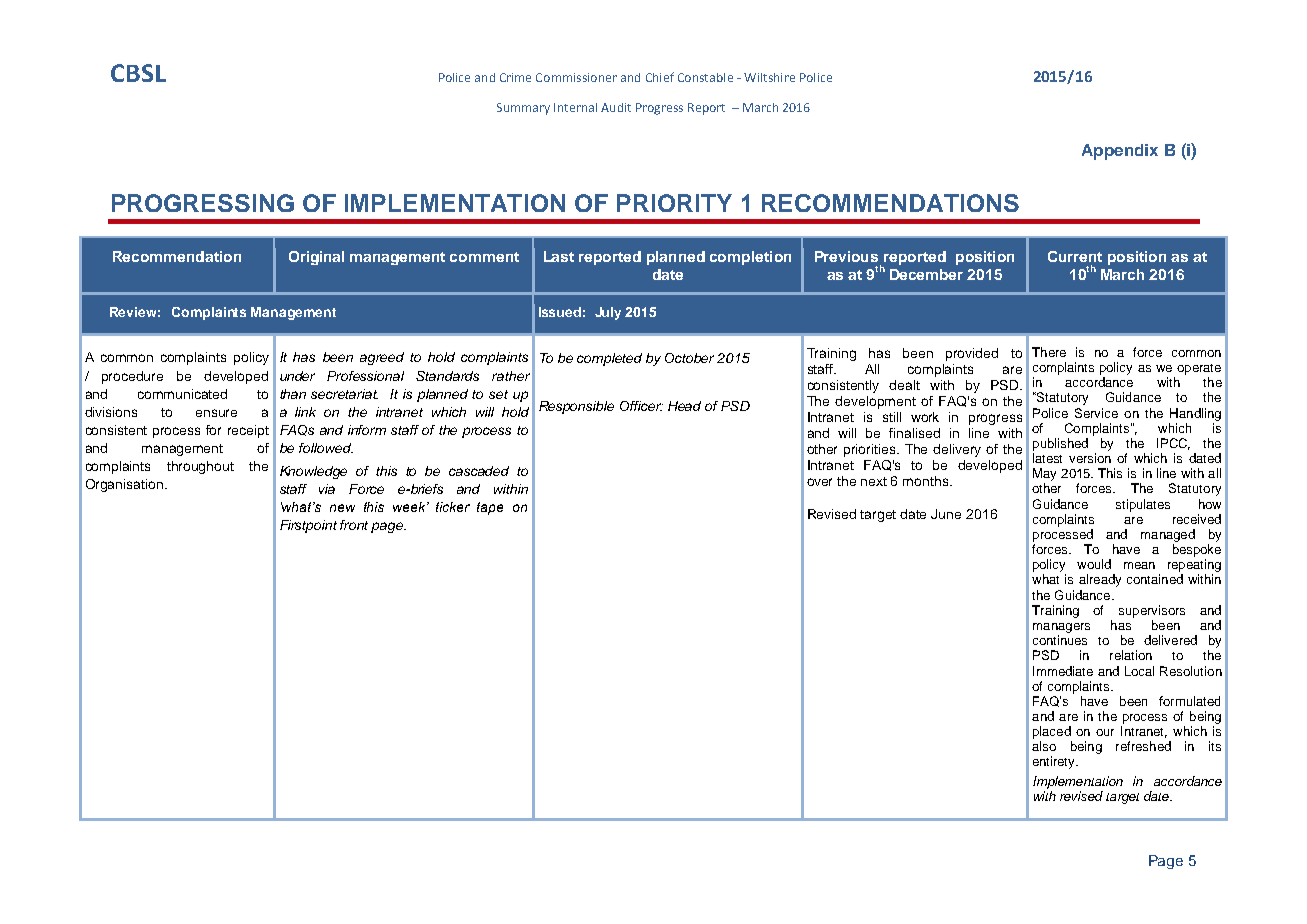  What do you see at coordinates (515, 77) in the screenshot?
I see `Crime` at bounding box center [515, 77].
